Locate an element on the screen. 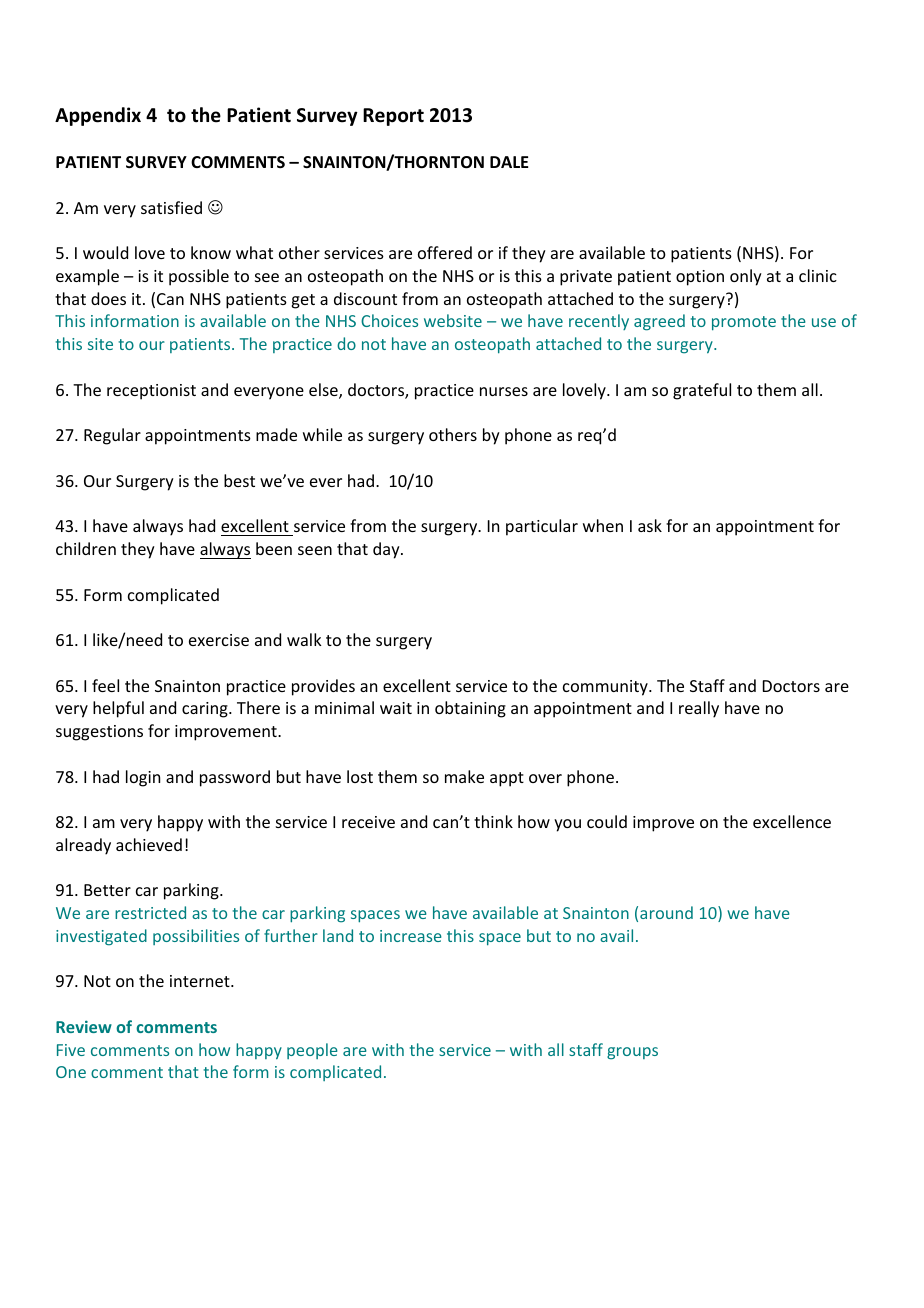 The height and width of the screenshot is (1308, 924). Appendix is located at coordinates (98, 116).
